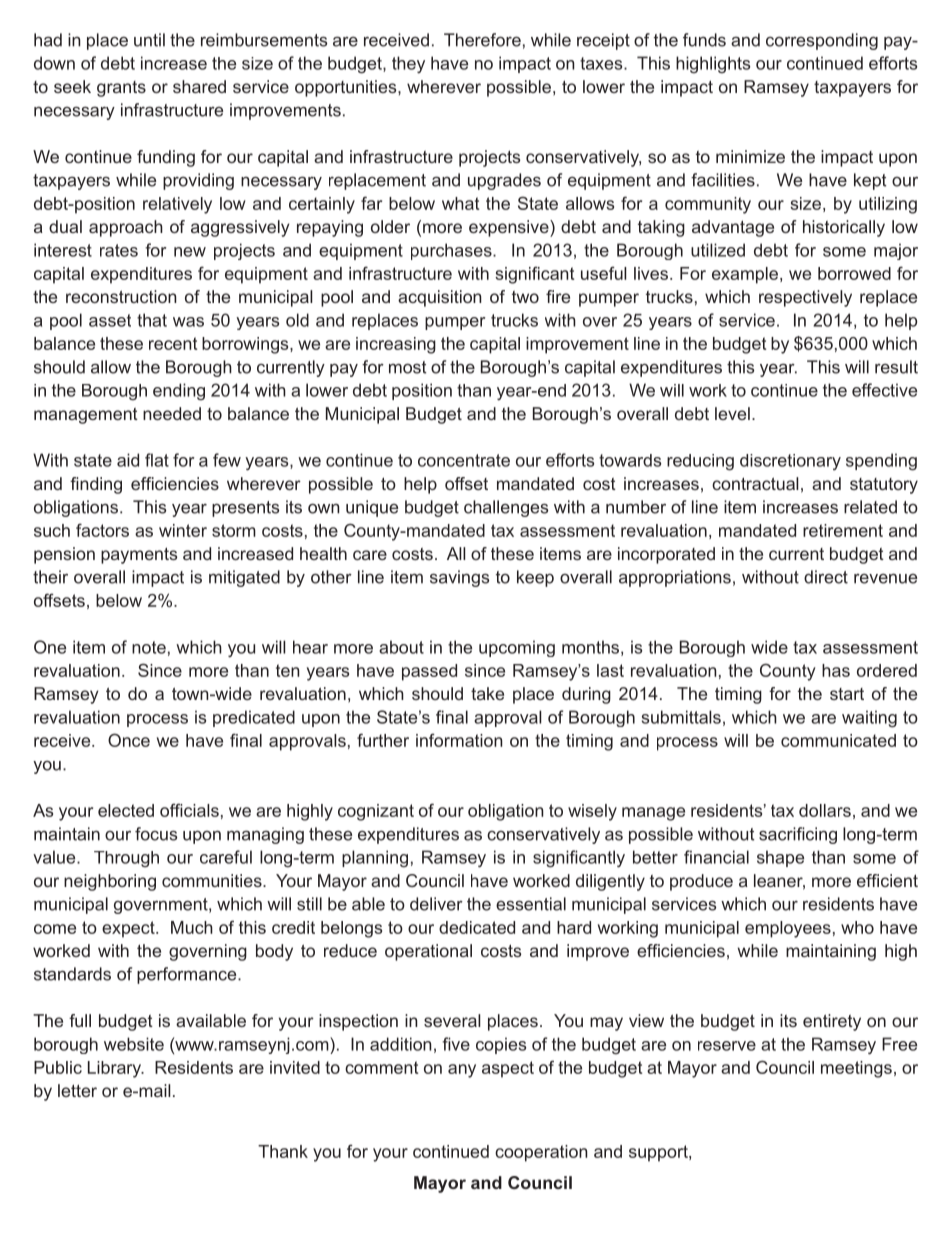 The image size is (952, 1233). What do you see at coordinates (172, 413) in the screenshot?
I see `needed` at bounding box center [172, 413].
